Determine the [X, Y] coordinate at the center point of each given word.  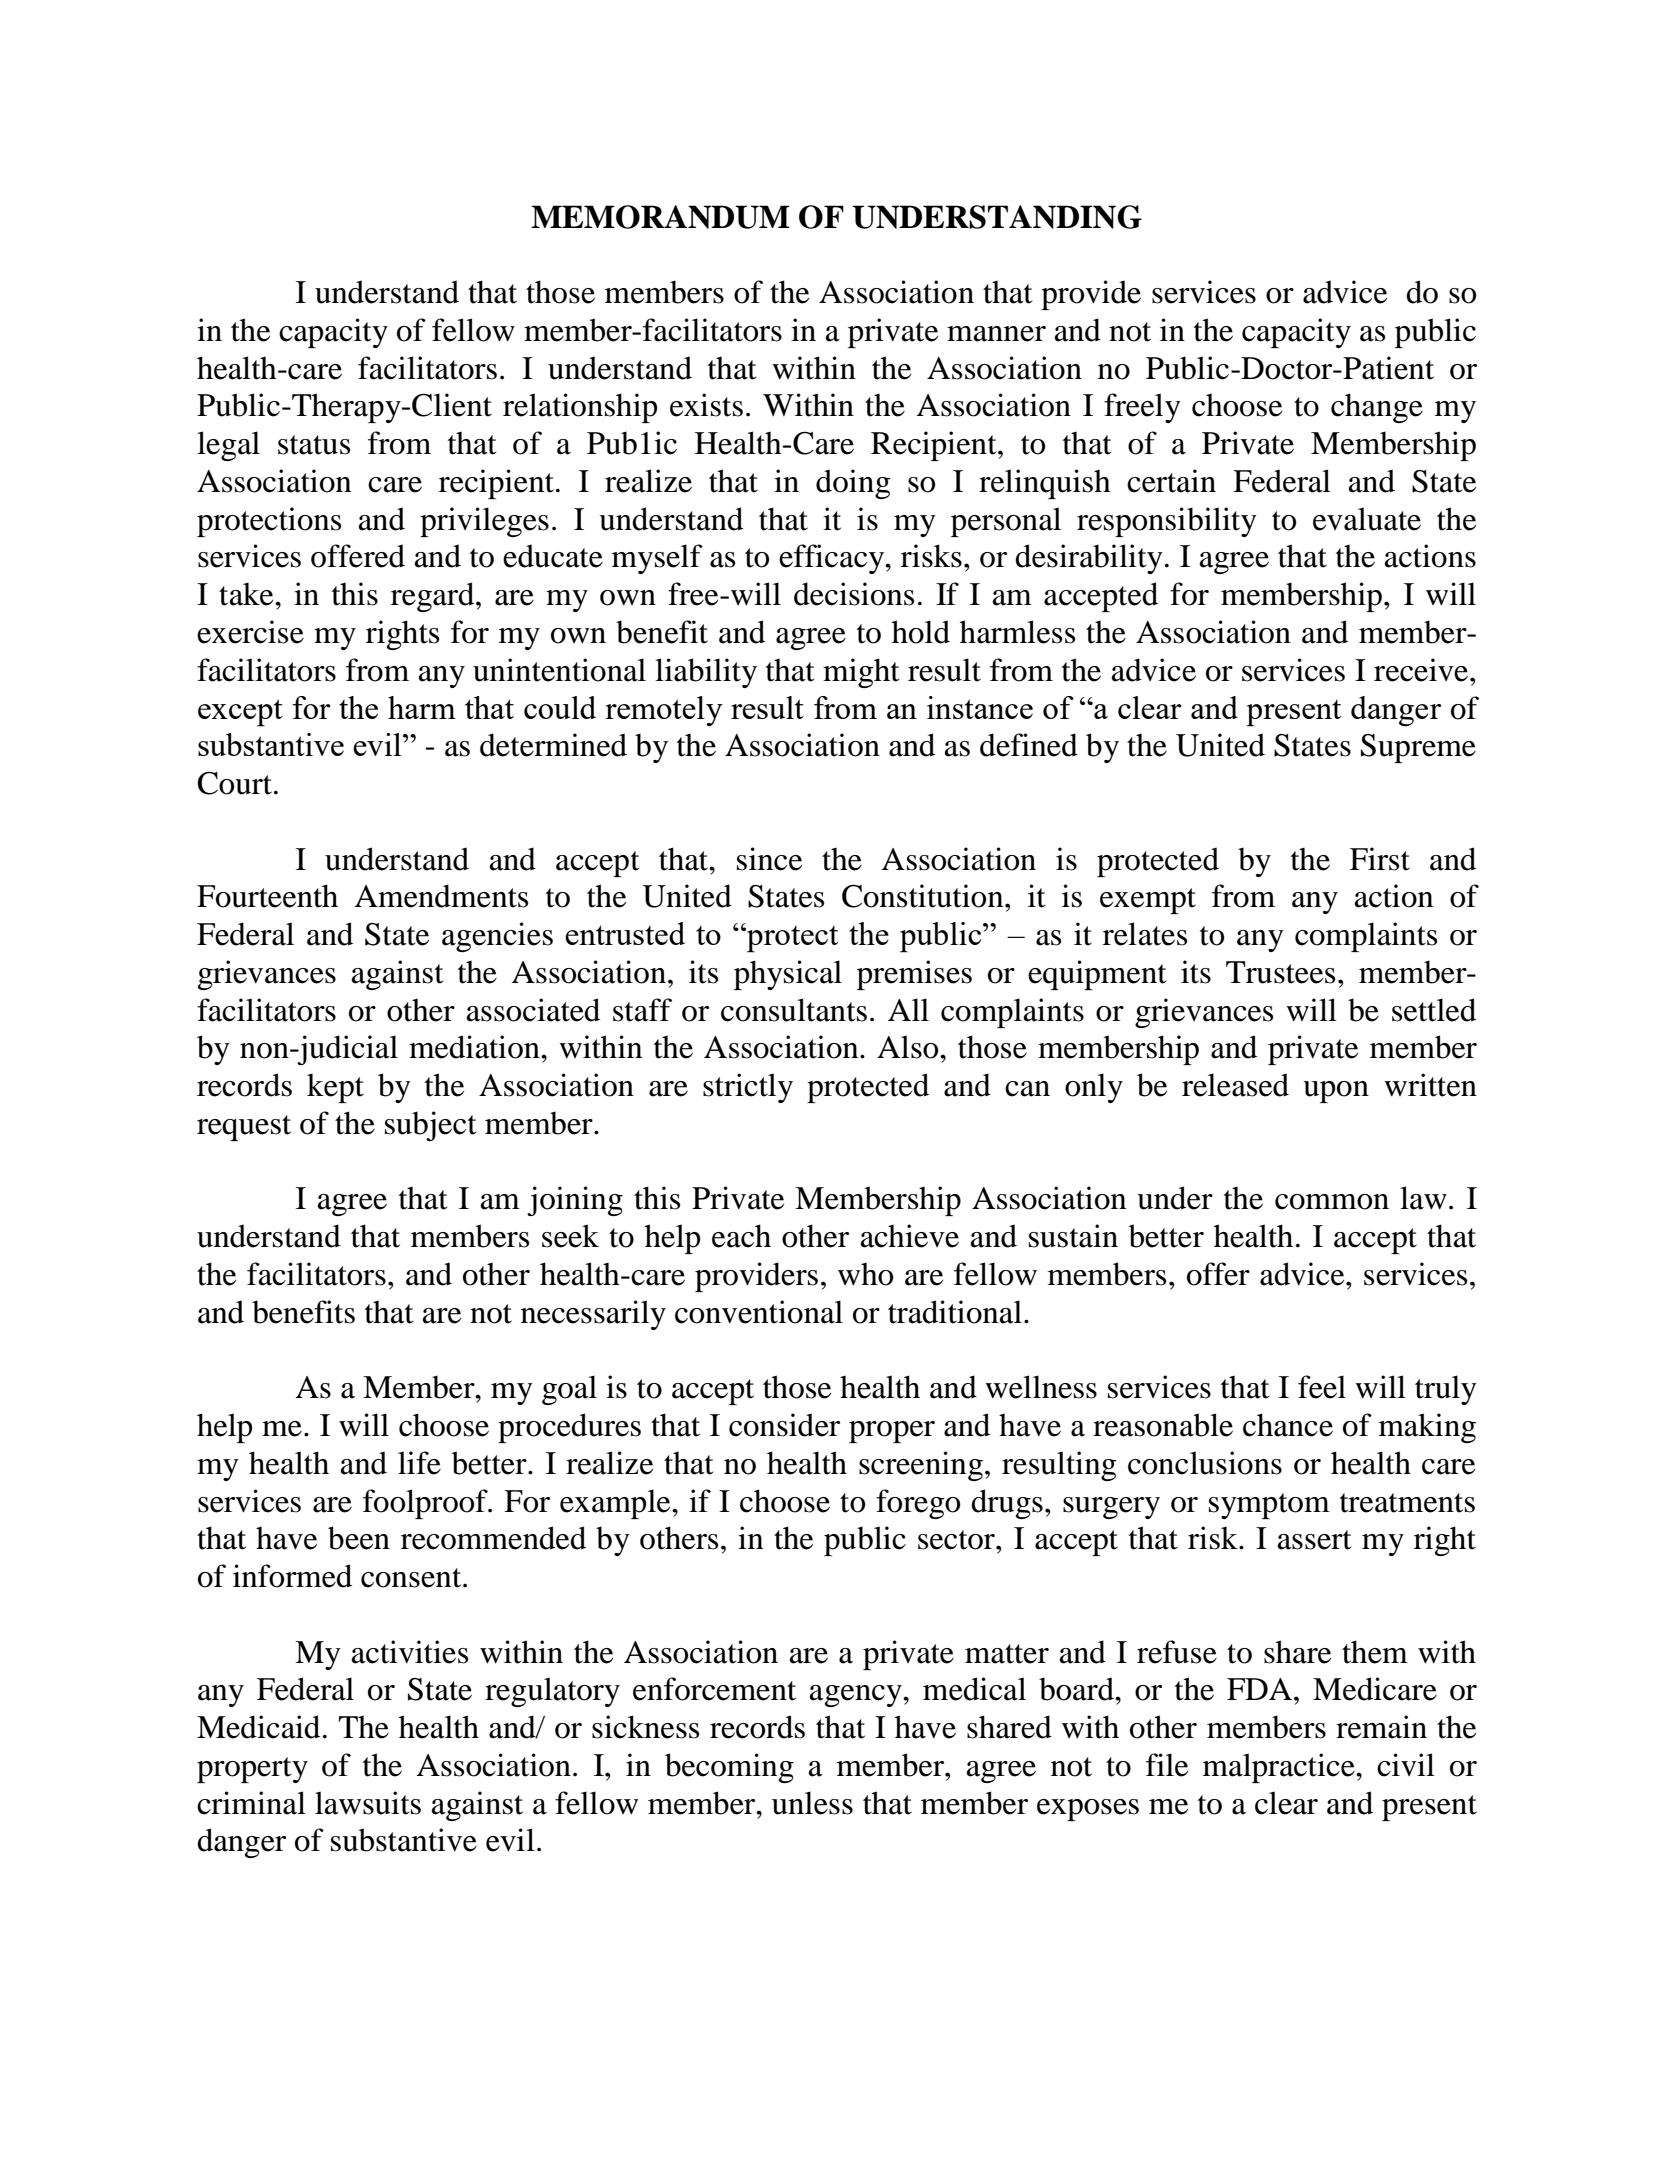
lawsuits [368, 1803]
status [314, 445]
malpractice [1280, 1768]
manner [996, 334]
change [1377, 408]
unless [812, 1803]
